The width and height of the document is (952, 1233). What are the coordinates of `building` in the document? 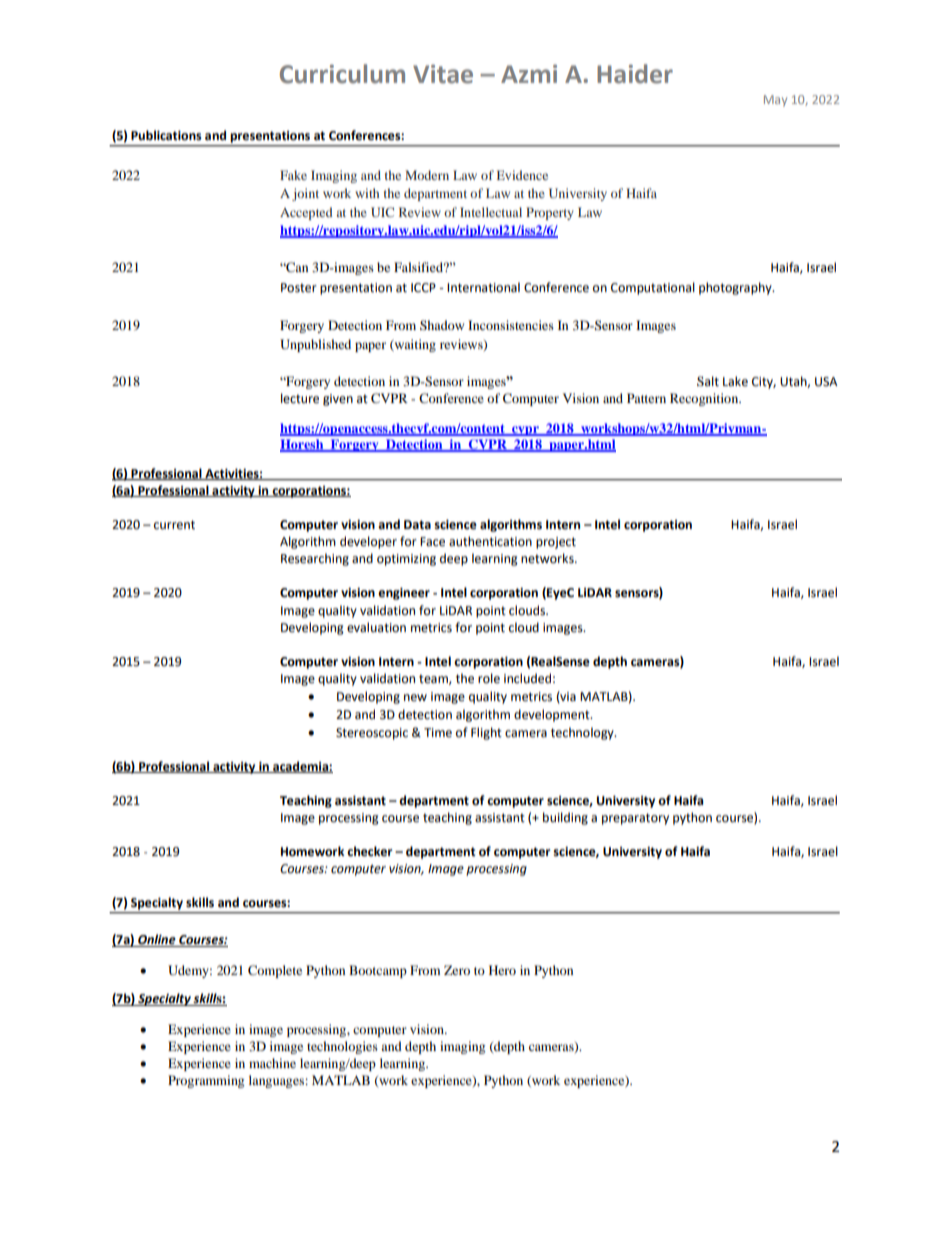 It's located at (565, 818).
